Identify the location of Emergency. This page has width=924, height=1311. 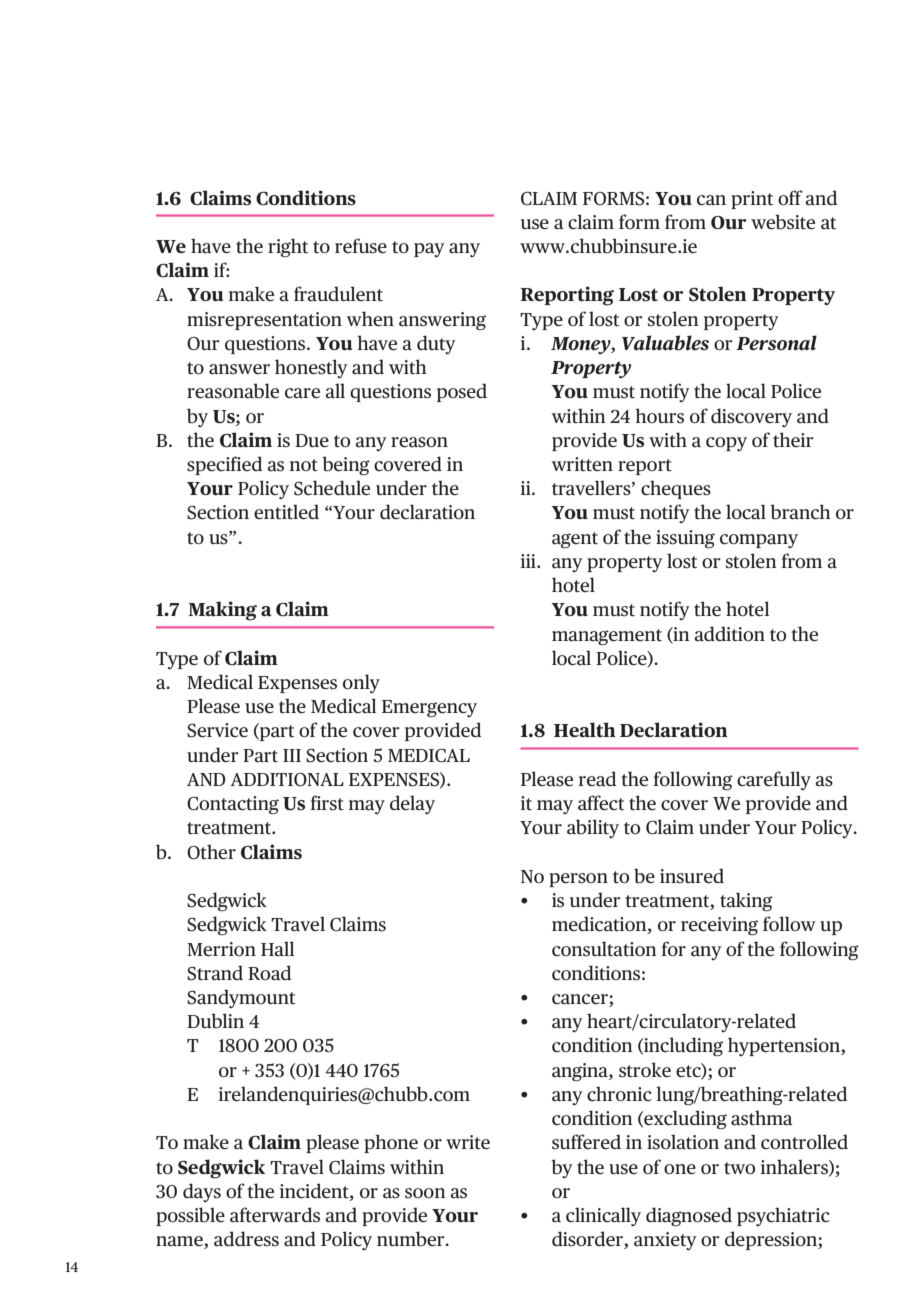
(429, 708).
